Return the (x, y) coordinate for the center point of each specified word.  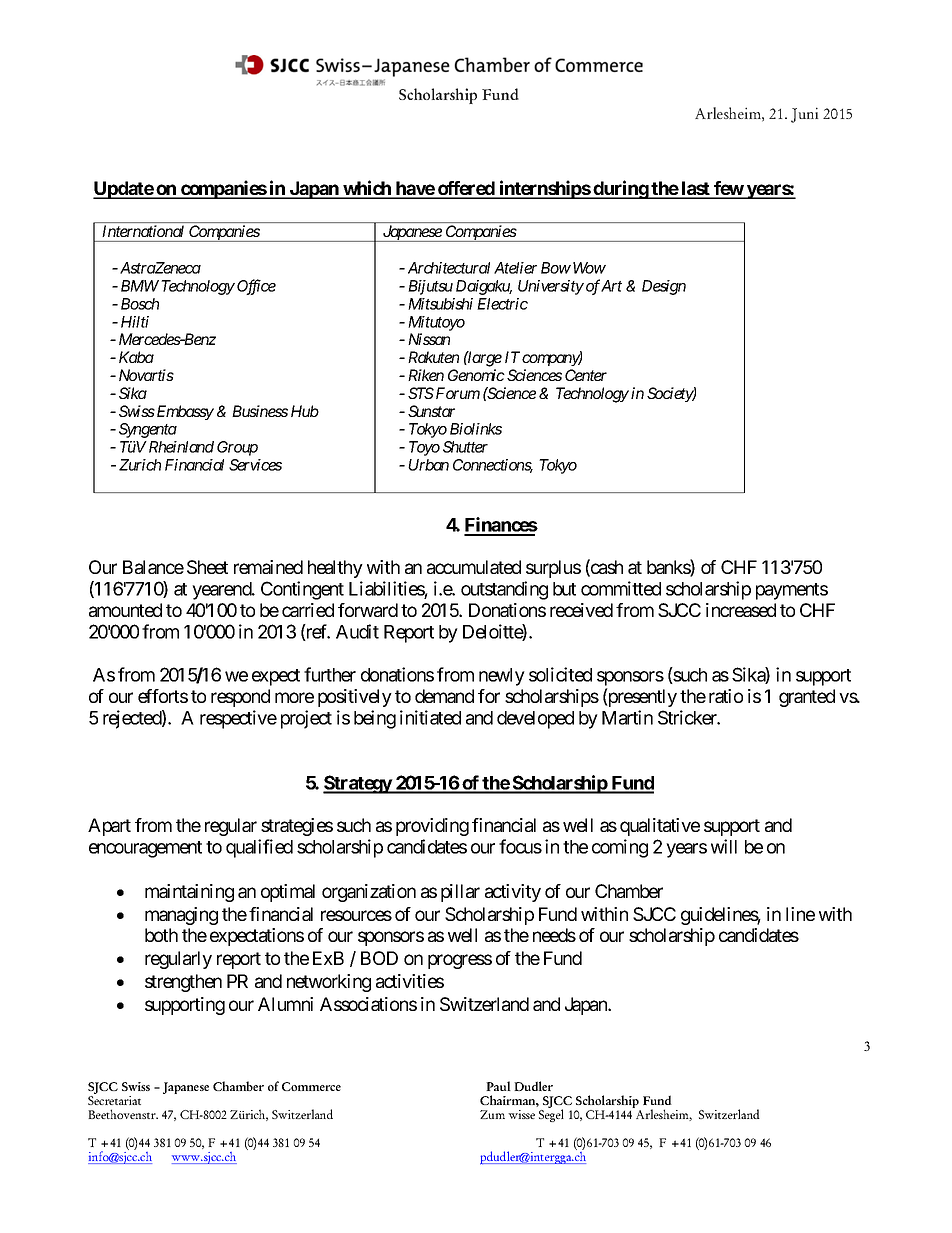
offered (466, 189)
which (367, 189)
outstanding (504, 590)
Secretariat (114, 1099)
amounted (125, 610)
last (695, 189)
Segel (551, 1114)
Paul (498, 1086)
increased (741, 610)
